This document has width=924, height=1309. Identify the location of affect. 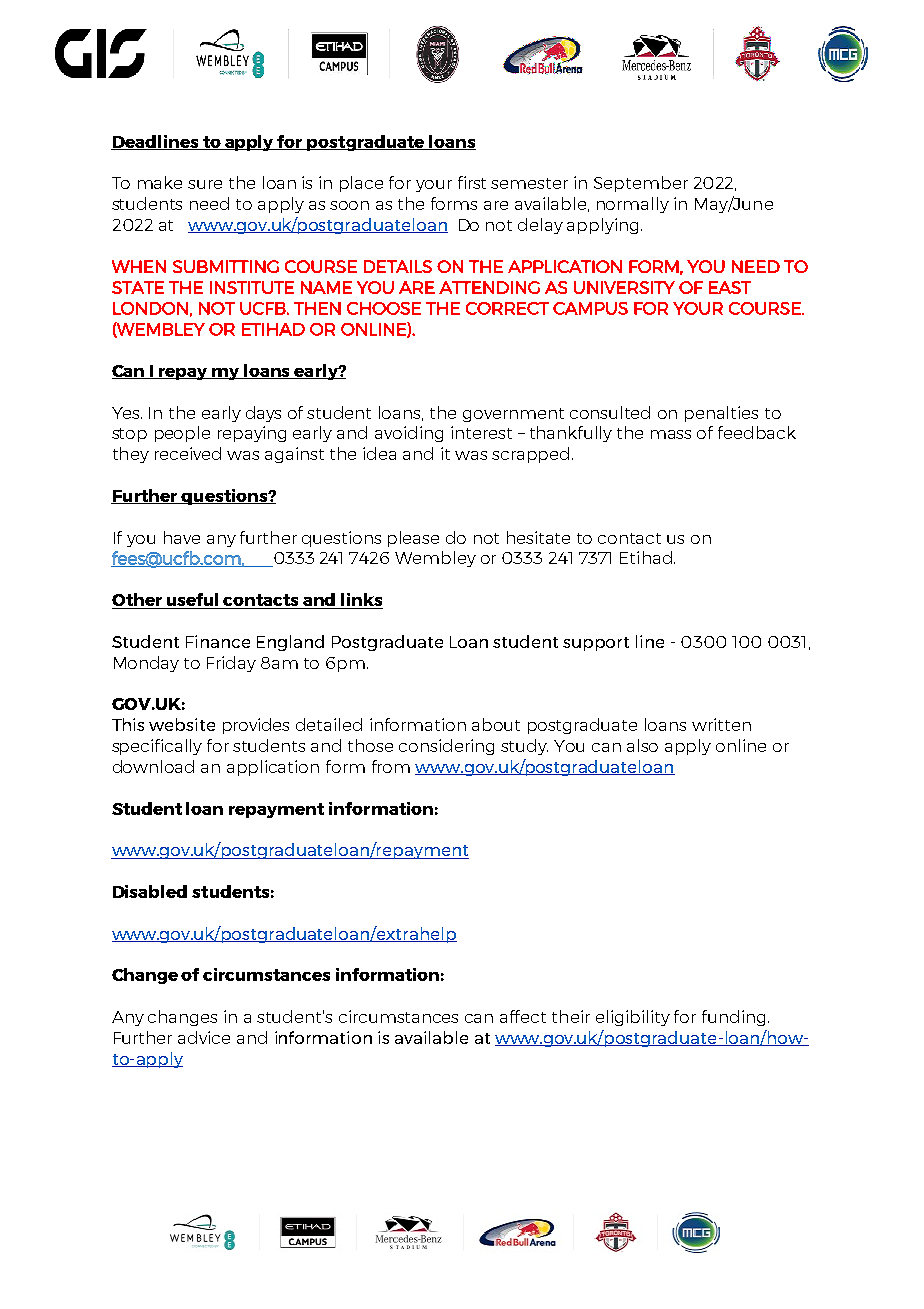
(523, 1016).
